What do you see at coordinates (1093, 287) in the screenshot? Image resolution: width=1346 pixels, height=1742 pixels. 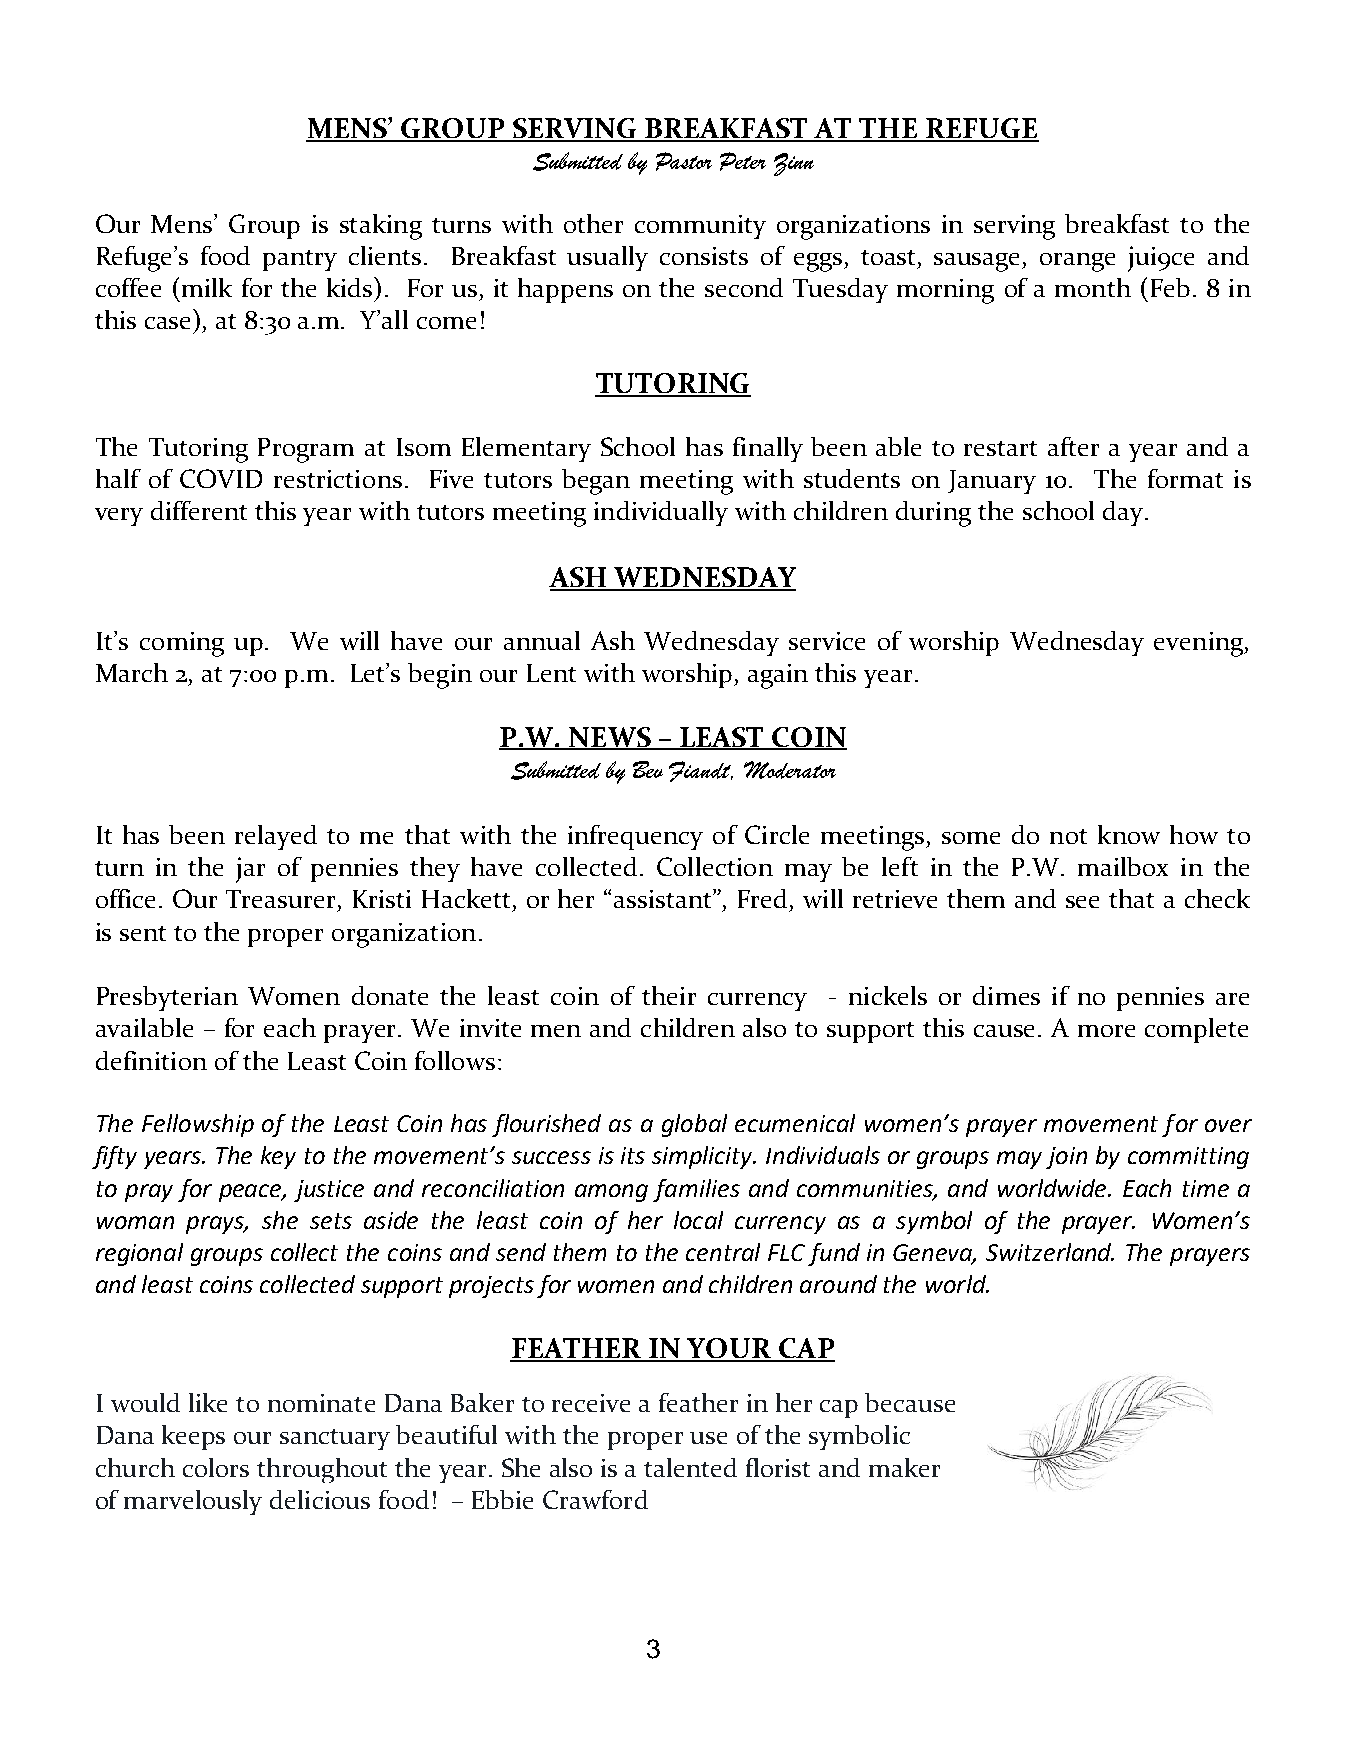 I see `month` at bounding box center [1093, 287].
